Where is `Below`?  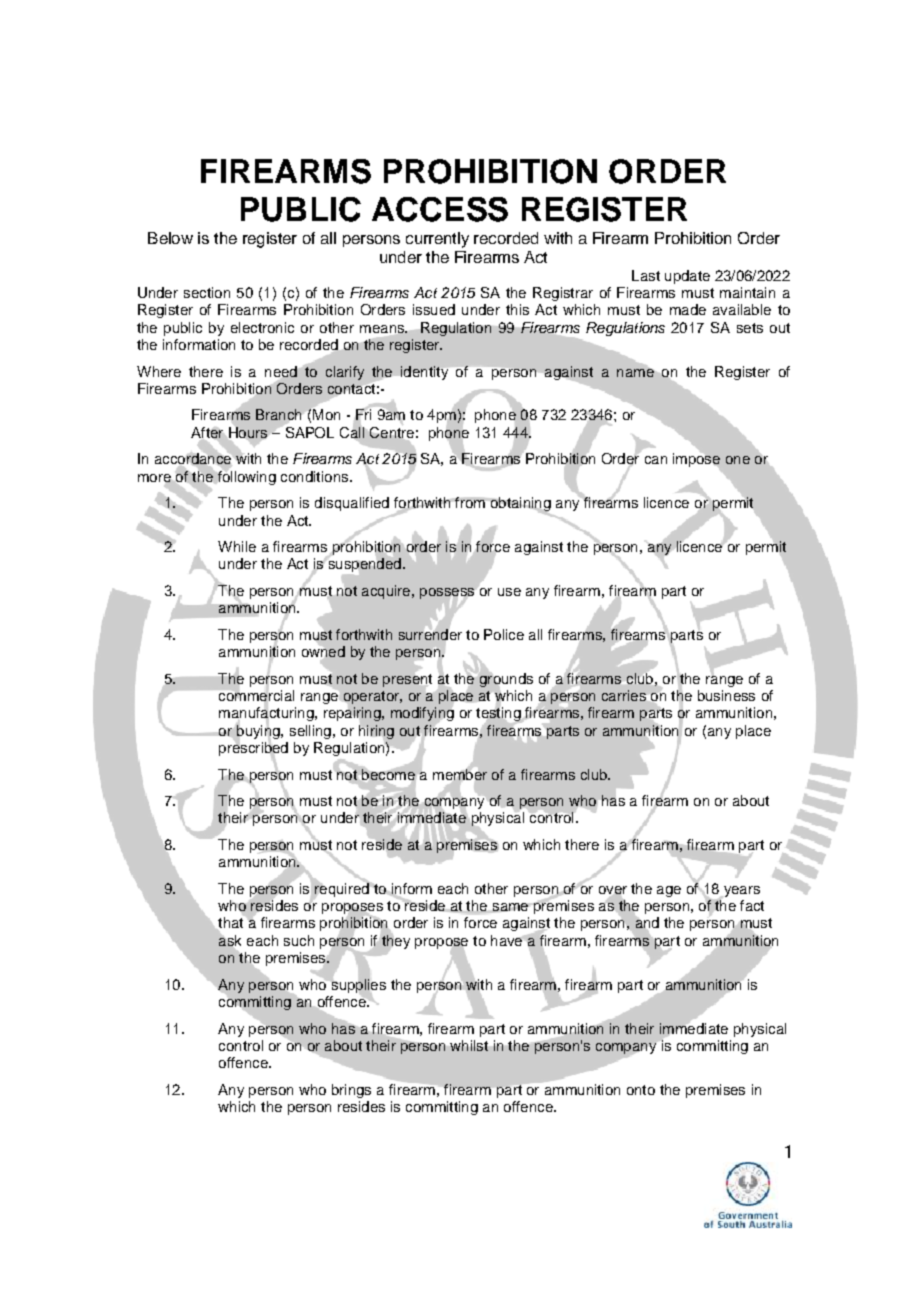
Below is located at coordinates (170, 238).
